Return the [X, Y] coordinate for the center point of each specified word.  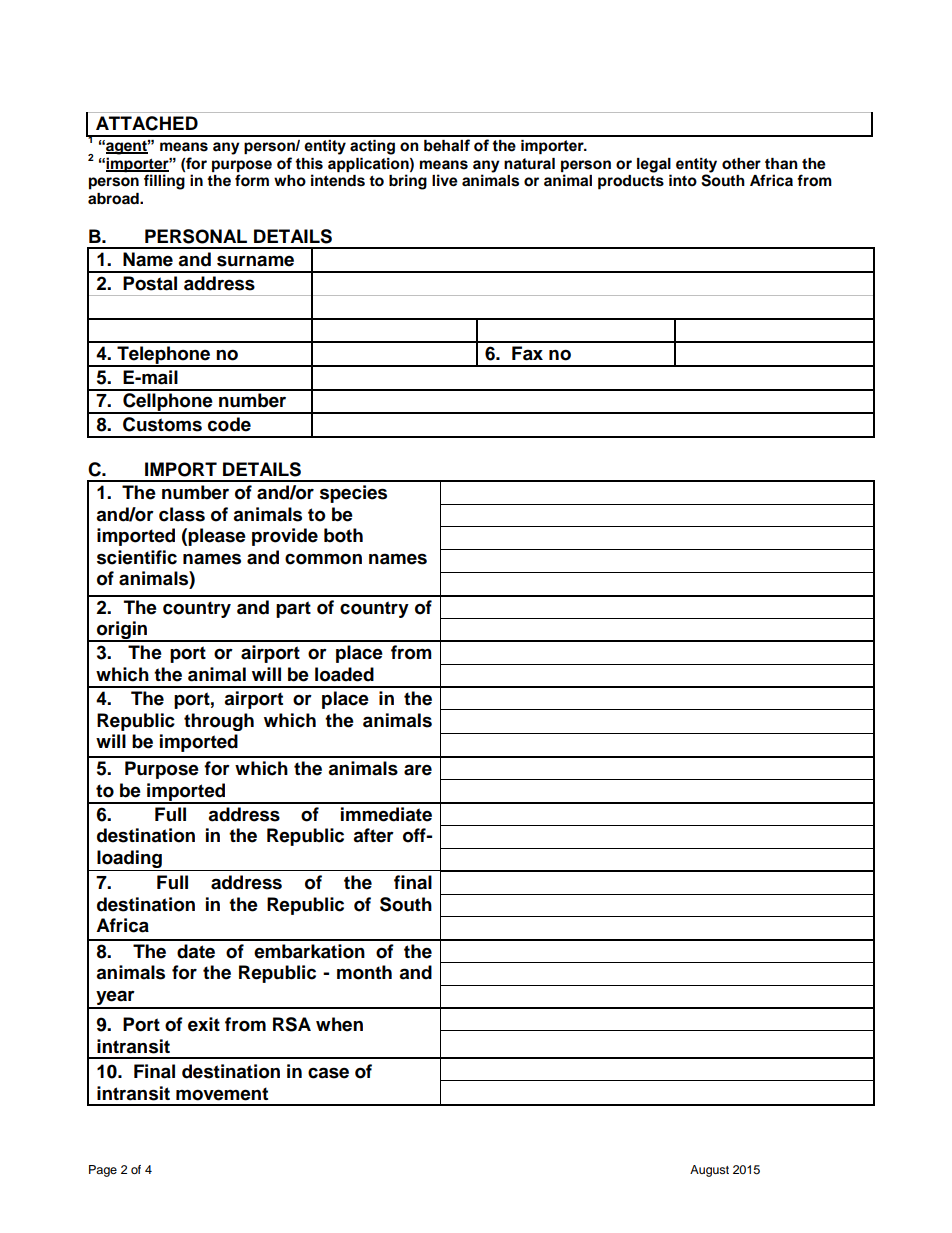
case [328, 1073]
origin [122, 631]
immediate [386, 814]
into [683, 180]
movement [222, 1094]
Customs [162, 424]
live [445, 180]
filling [164, 182]
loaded [344, 674]
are [418, 770]
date [196, 951]
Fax [527, 353]
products [631, 182]
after [373, 835]
